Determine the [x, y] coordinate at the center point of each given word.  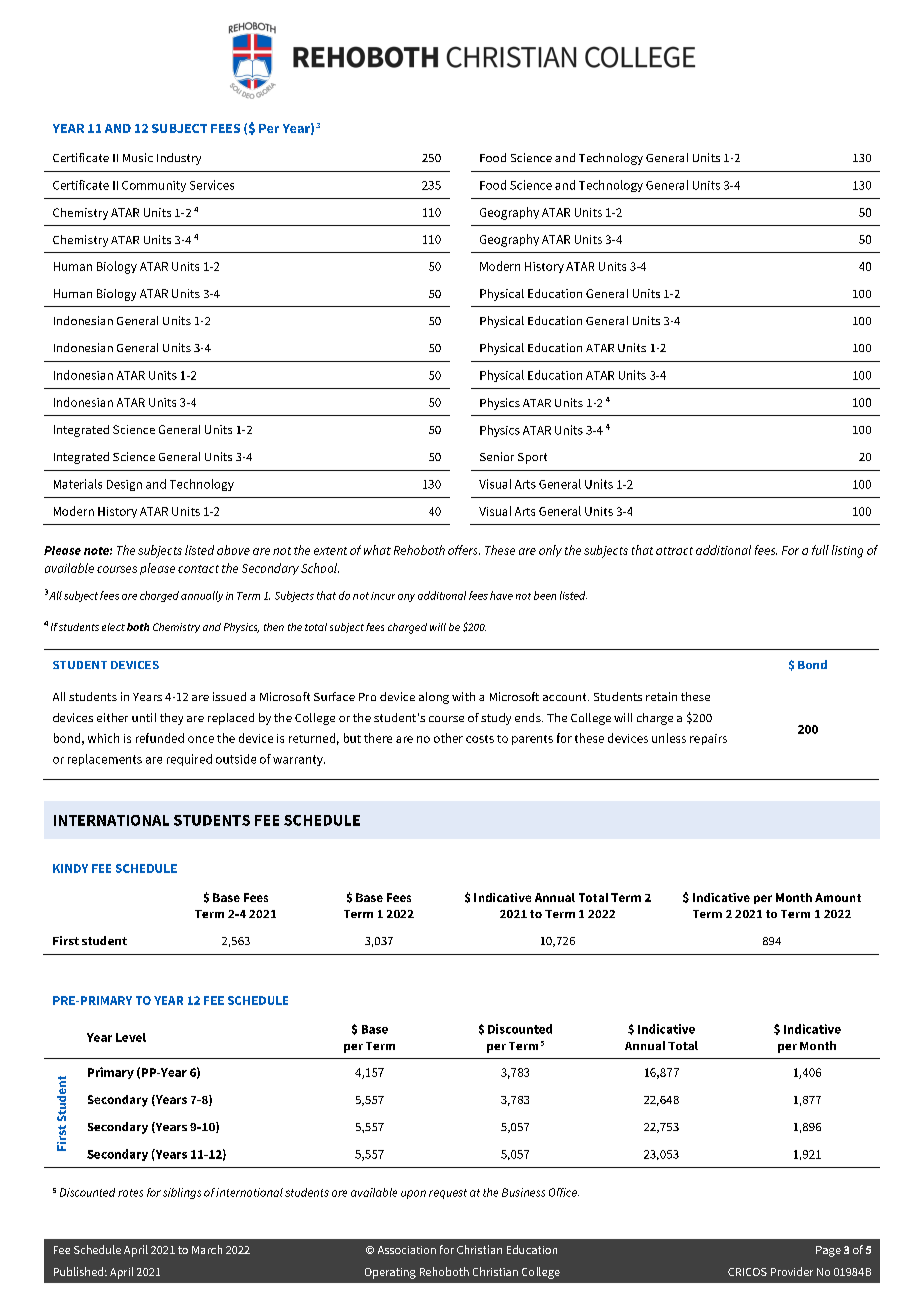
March [207, 1249]
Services [212, 185]
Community [154, 186]
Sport [532, 458]
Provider [792, 1271]
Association [407, 1250]
